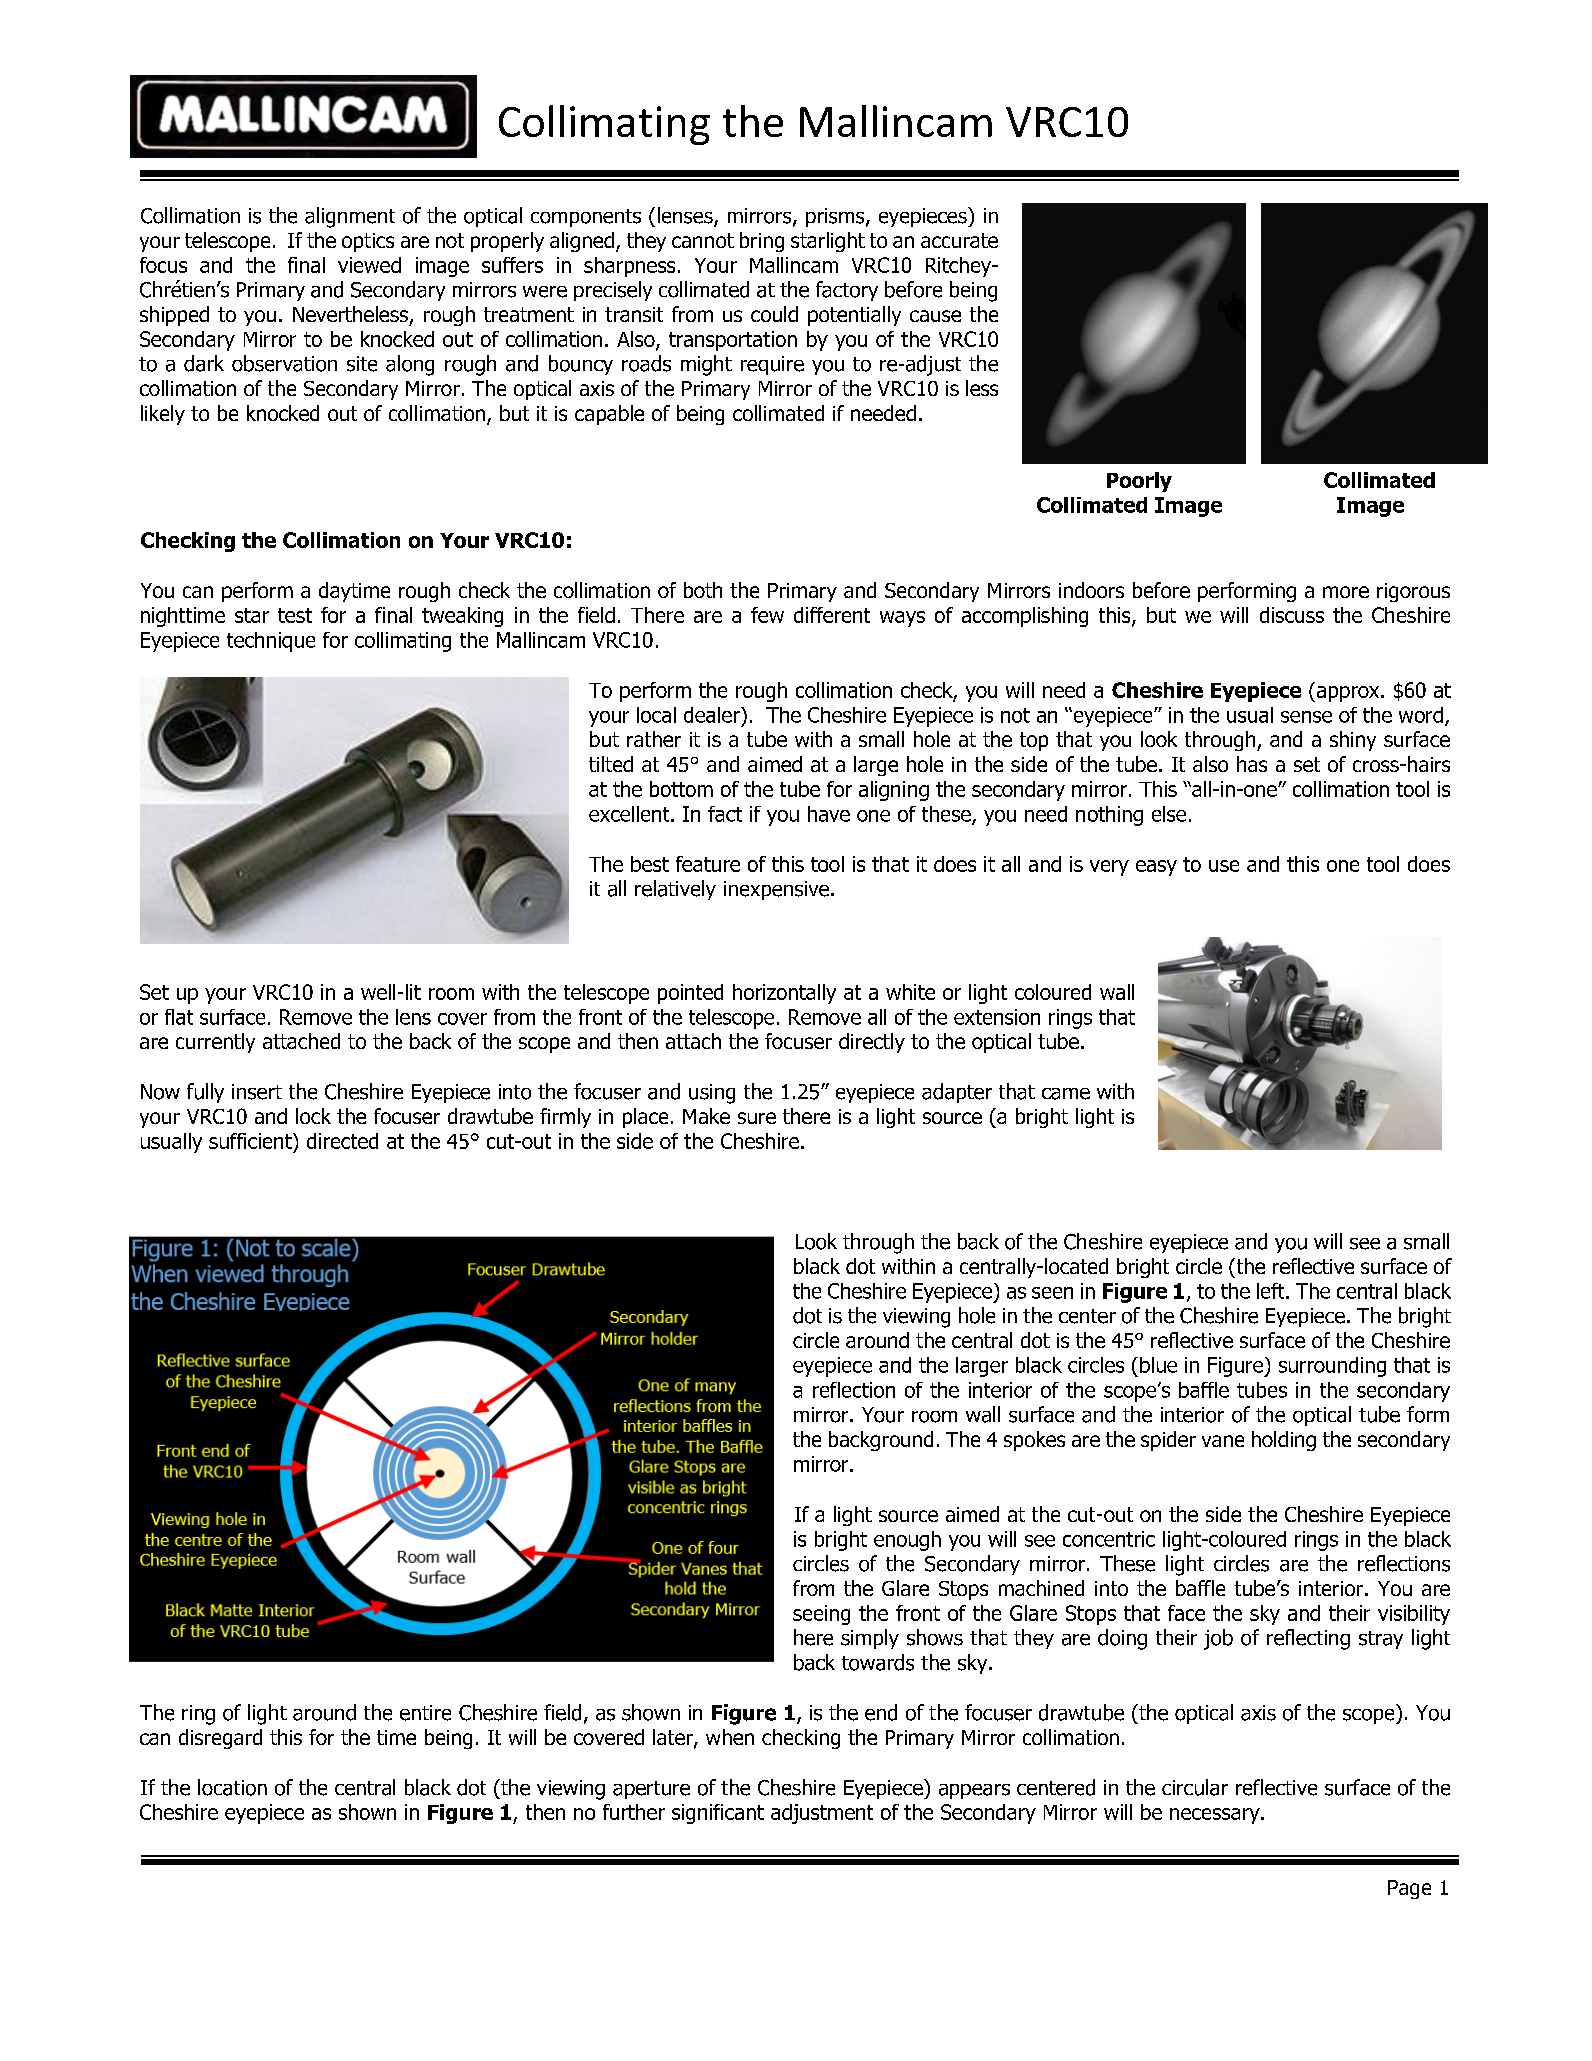  I want to click on insert, so click(257, 1092).
